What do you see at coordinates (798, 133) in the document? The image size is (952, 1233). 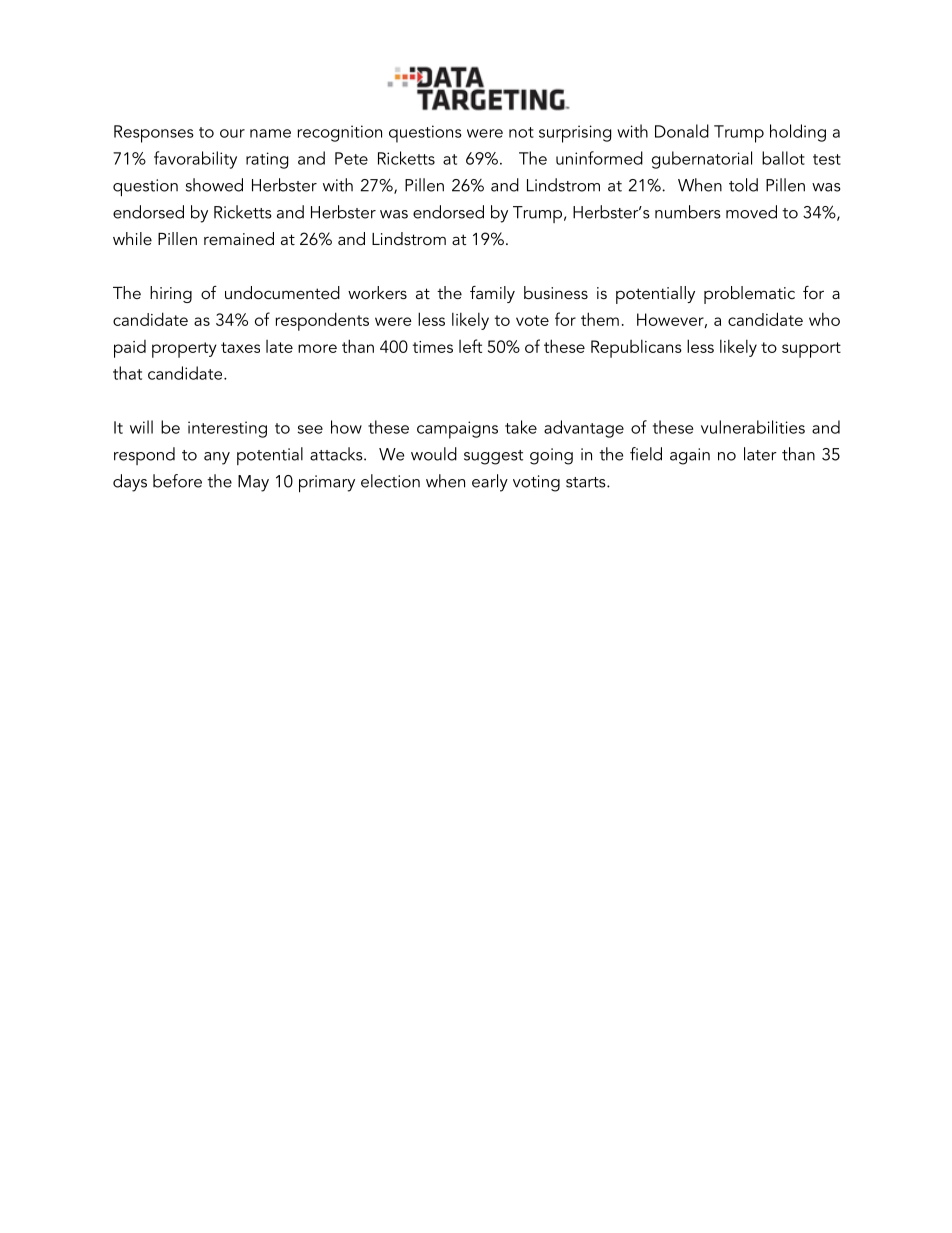 I see `holding` at bounding box center [798, 133].
